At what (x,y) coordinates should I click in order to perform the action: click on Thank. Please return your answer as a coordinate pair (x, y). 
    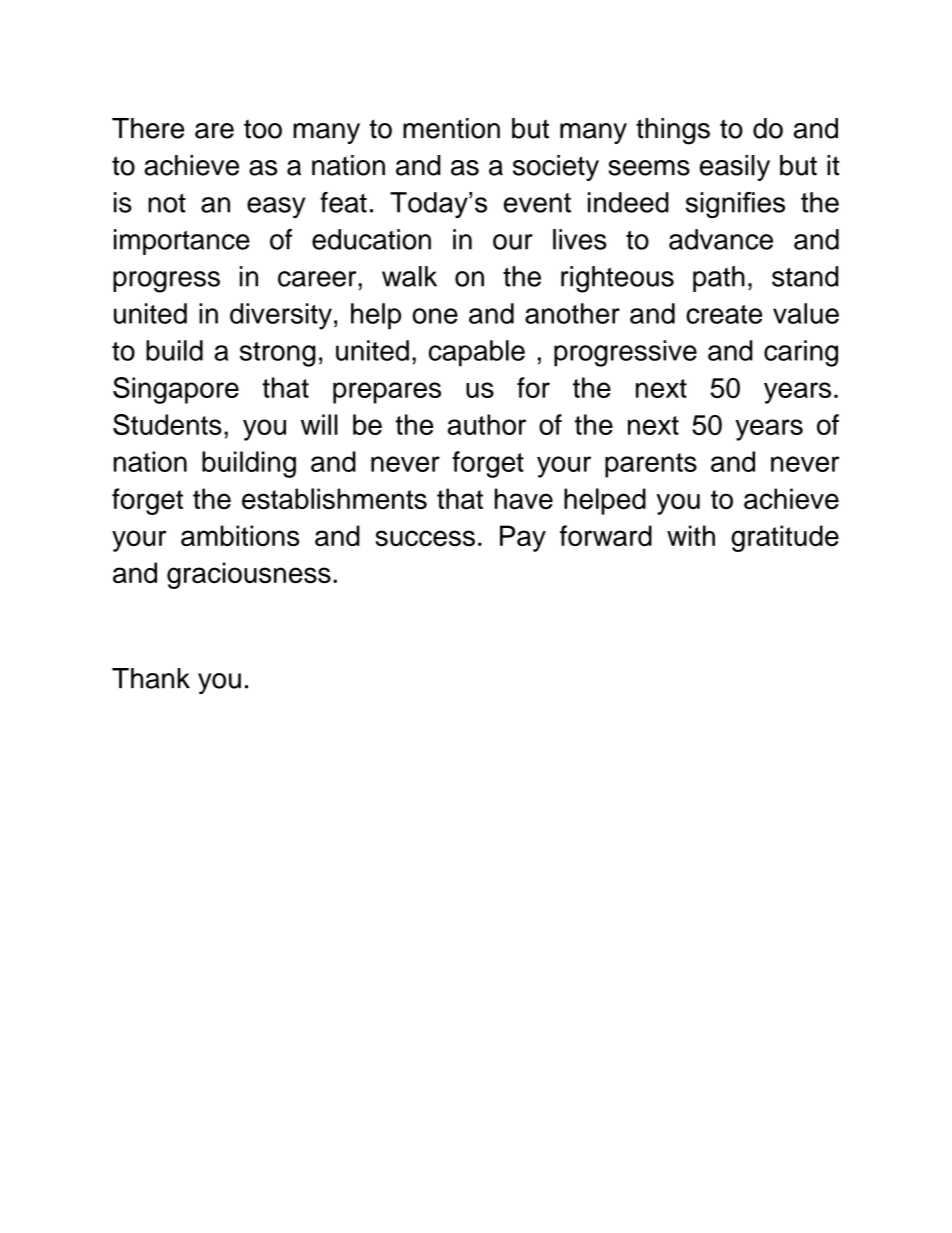
    Looking at the image, I should click on (151, 678).
